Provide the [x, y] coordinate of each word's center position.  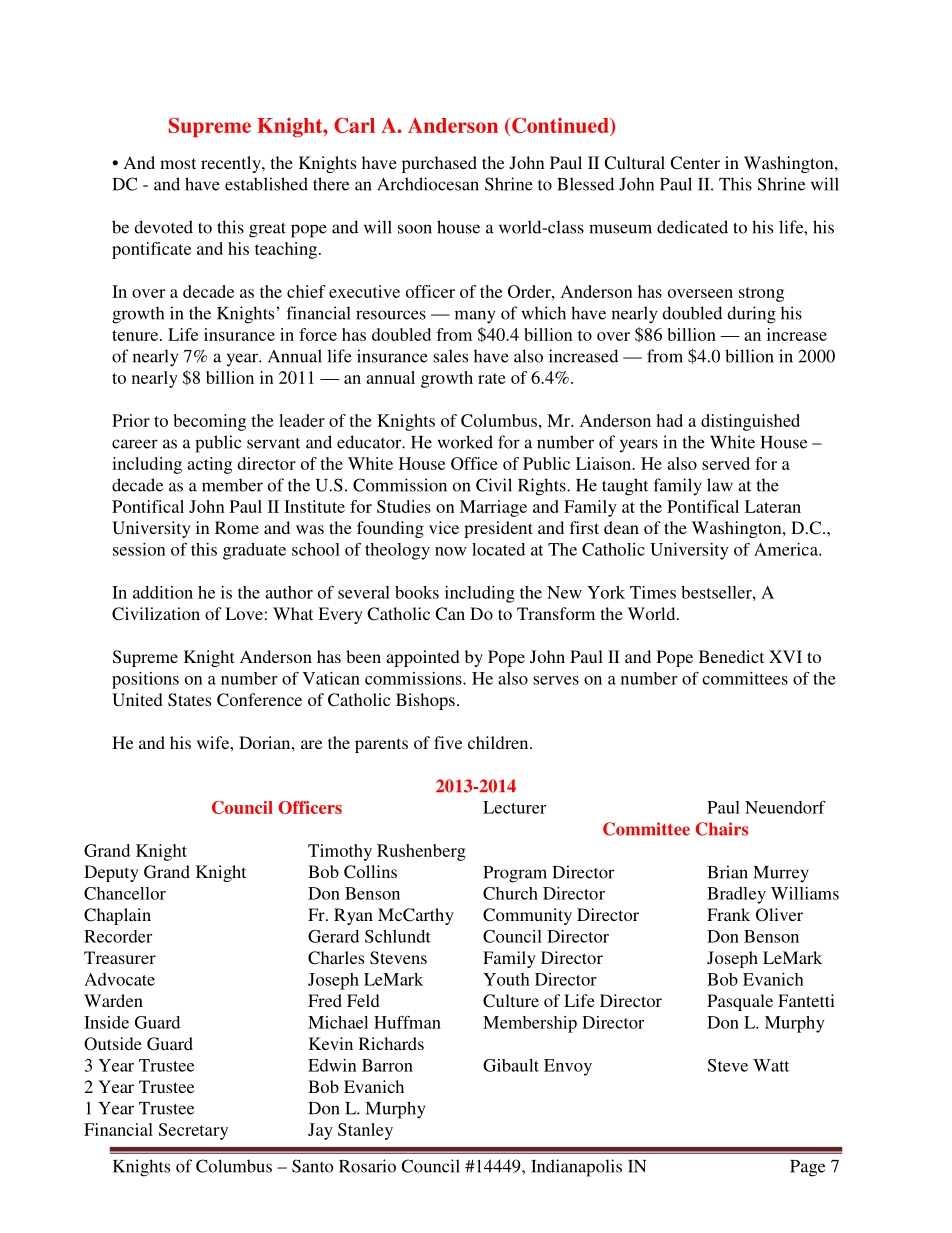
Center [695, 163]
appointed [423, 658]
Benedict [731, 656]
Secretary [193, 1131]
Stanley [365, 1131]
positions [145, 680]
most [178, 163]
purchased [439, 164]
